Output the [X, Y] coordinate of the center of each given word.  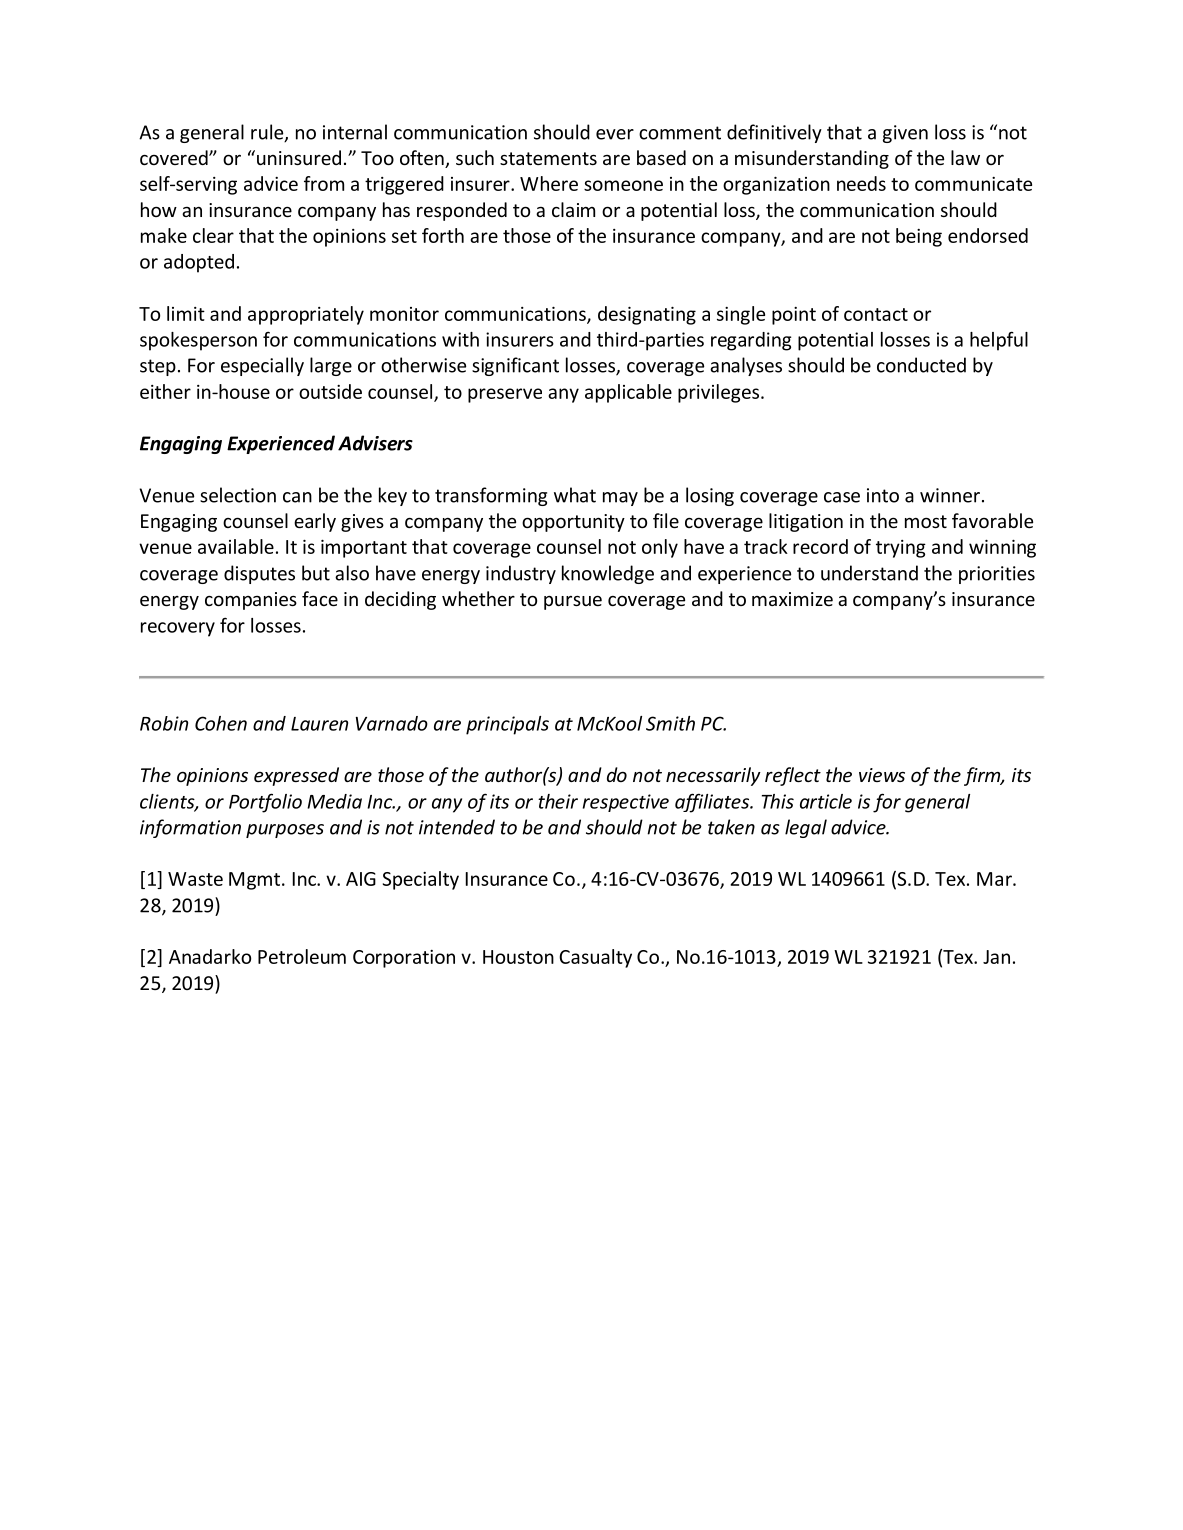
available [236, 546]
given [905, 134]
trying [901, 549]
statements [548, 158]
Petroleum [302, 956]
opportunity [573, 523]
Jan [996, 957]
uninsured [297, 157]
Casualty [595, 958]
